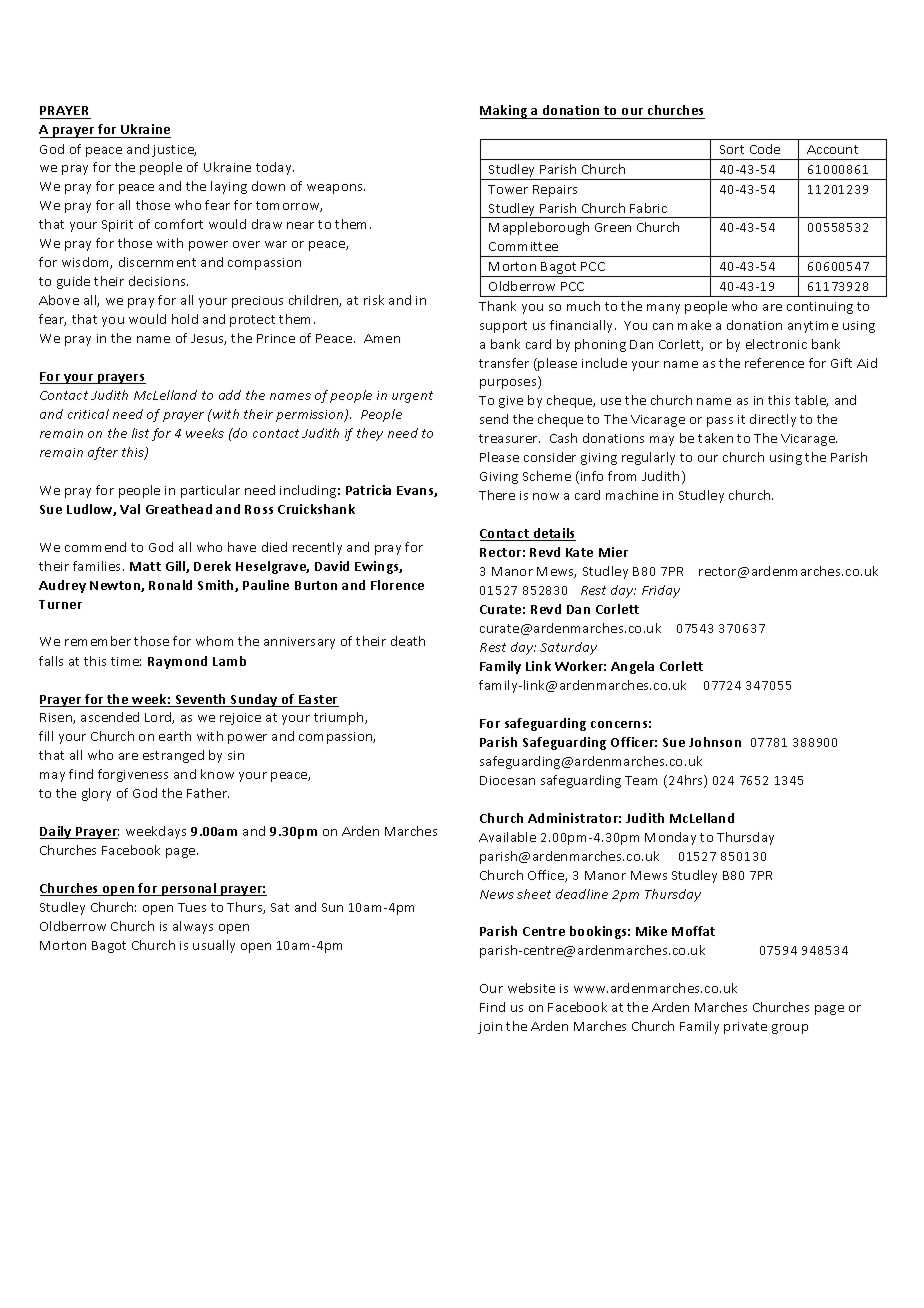 Image resolution: width=924 pixels, height=1308 pixels. Describe the element at coordinates (497, 495) in the image. I see `There` at that location.
